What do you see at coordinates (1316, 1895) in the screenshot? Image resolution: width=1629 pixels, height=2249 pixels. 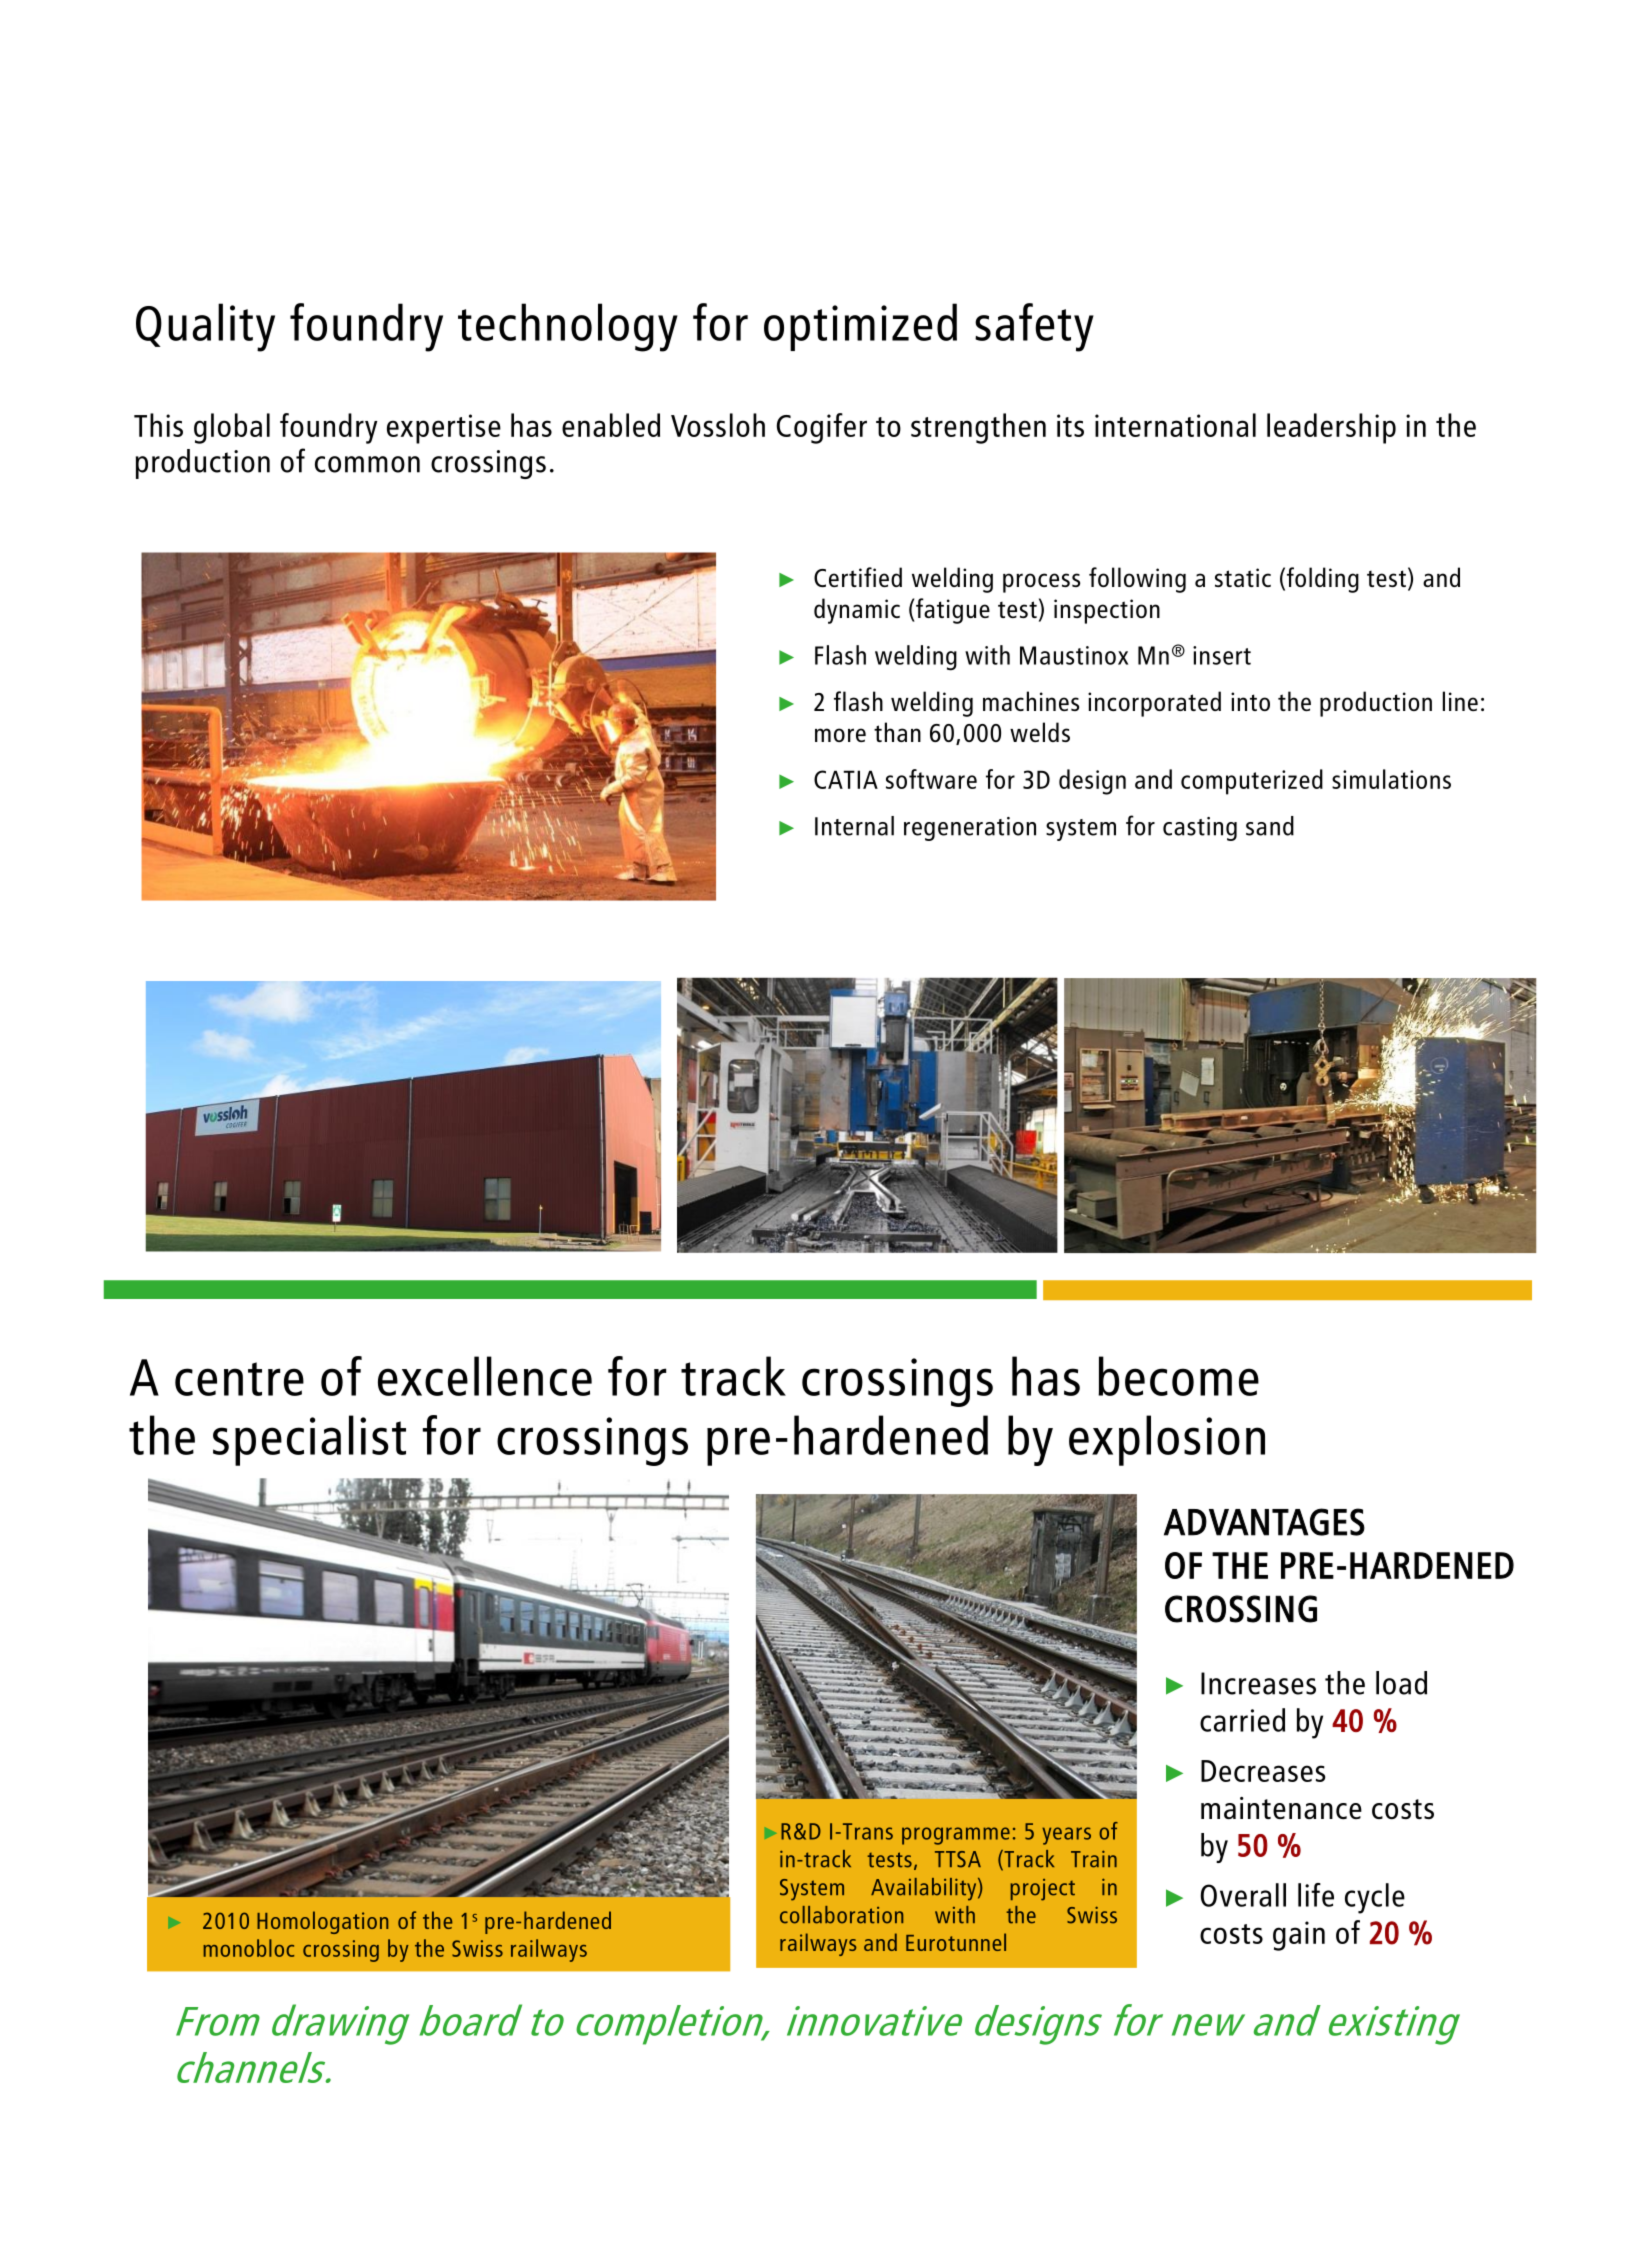 I see `life` at bounding box center [1316, 1895].
